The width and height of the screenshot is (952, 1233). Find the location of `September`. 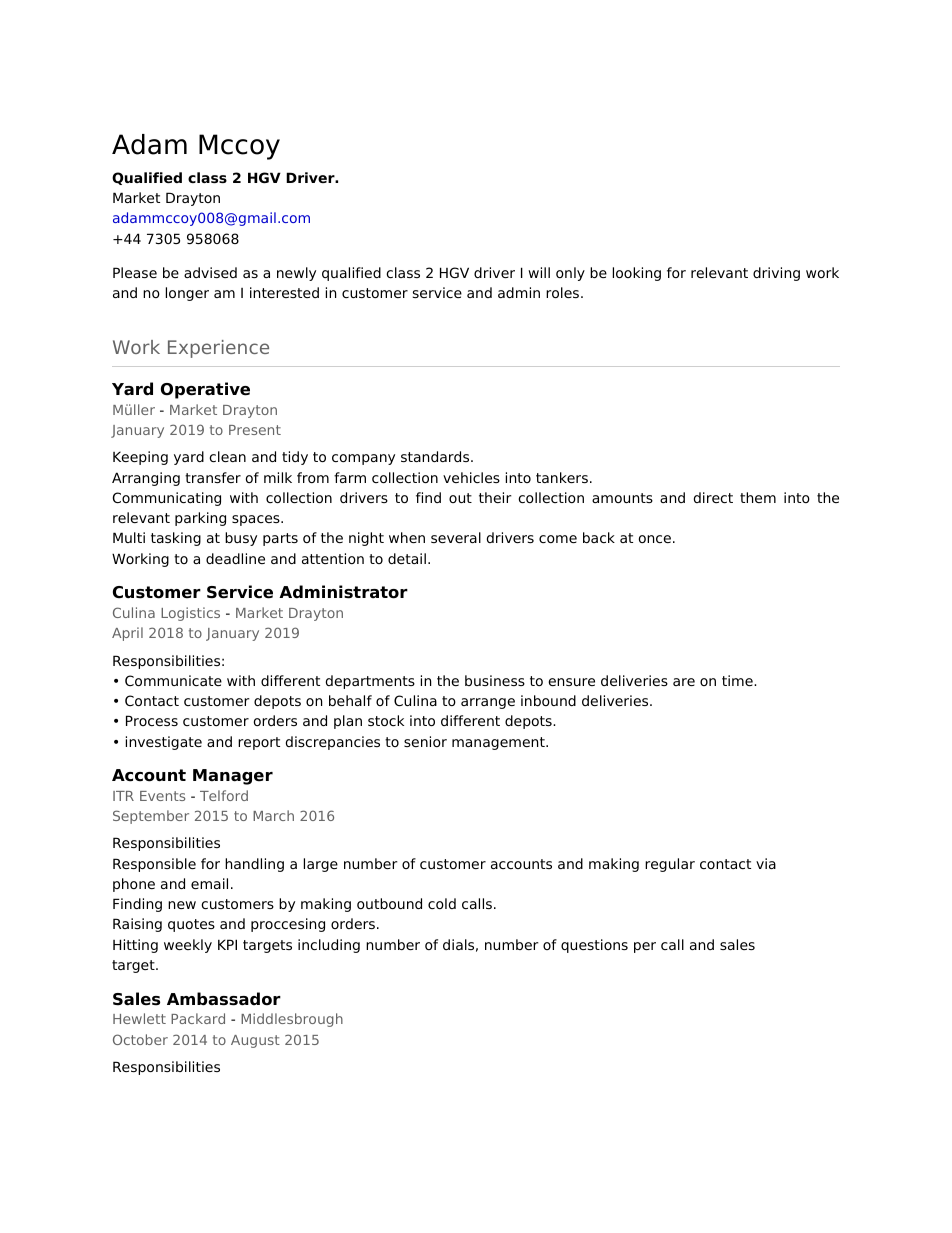

September is located at coordinates (151, 817).
